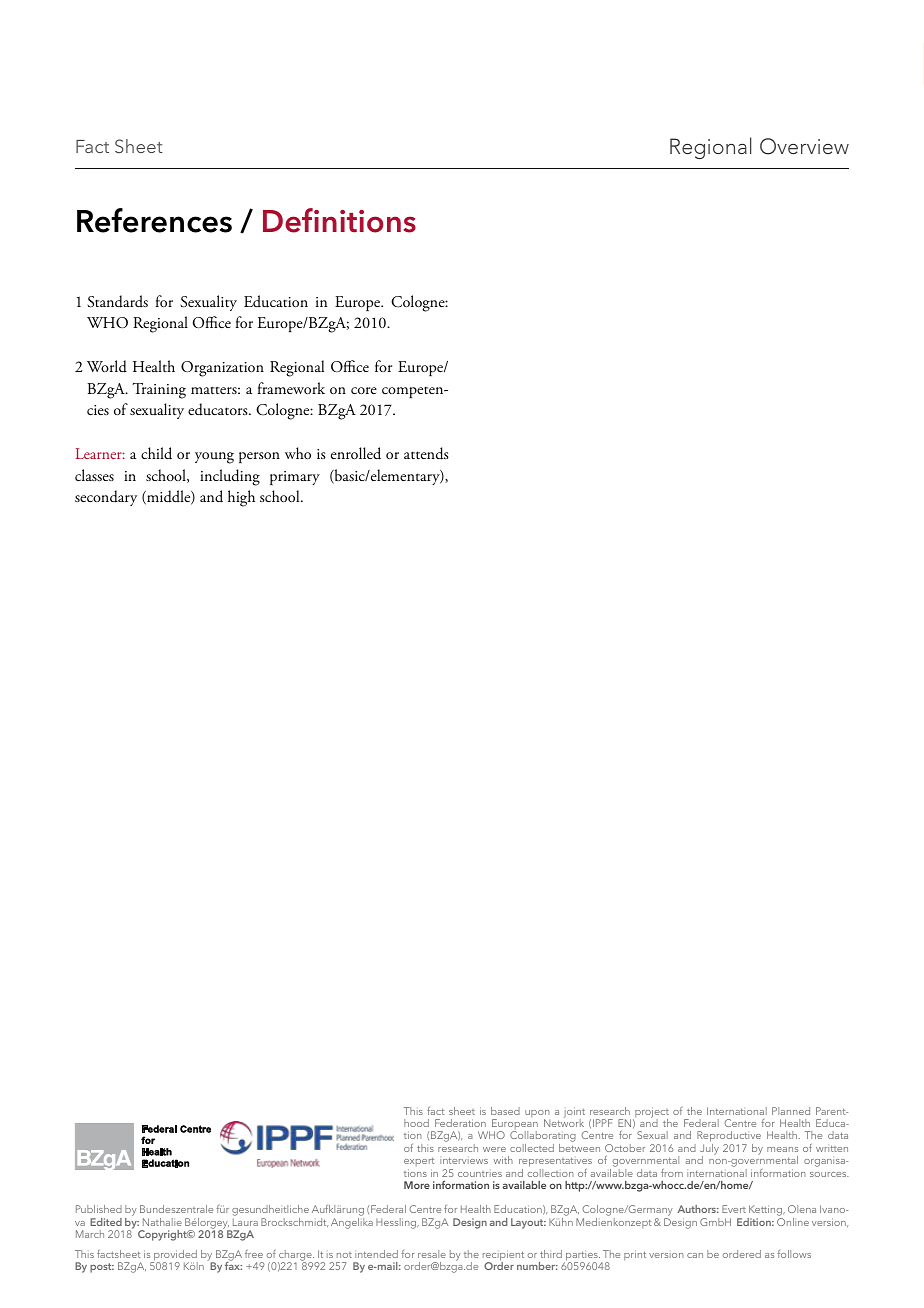 This image has height=1308, width=924. Describe the element at coordinates (426, 453) in the image. I see `attends` at that location.
